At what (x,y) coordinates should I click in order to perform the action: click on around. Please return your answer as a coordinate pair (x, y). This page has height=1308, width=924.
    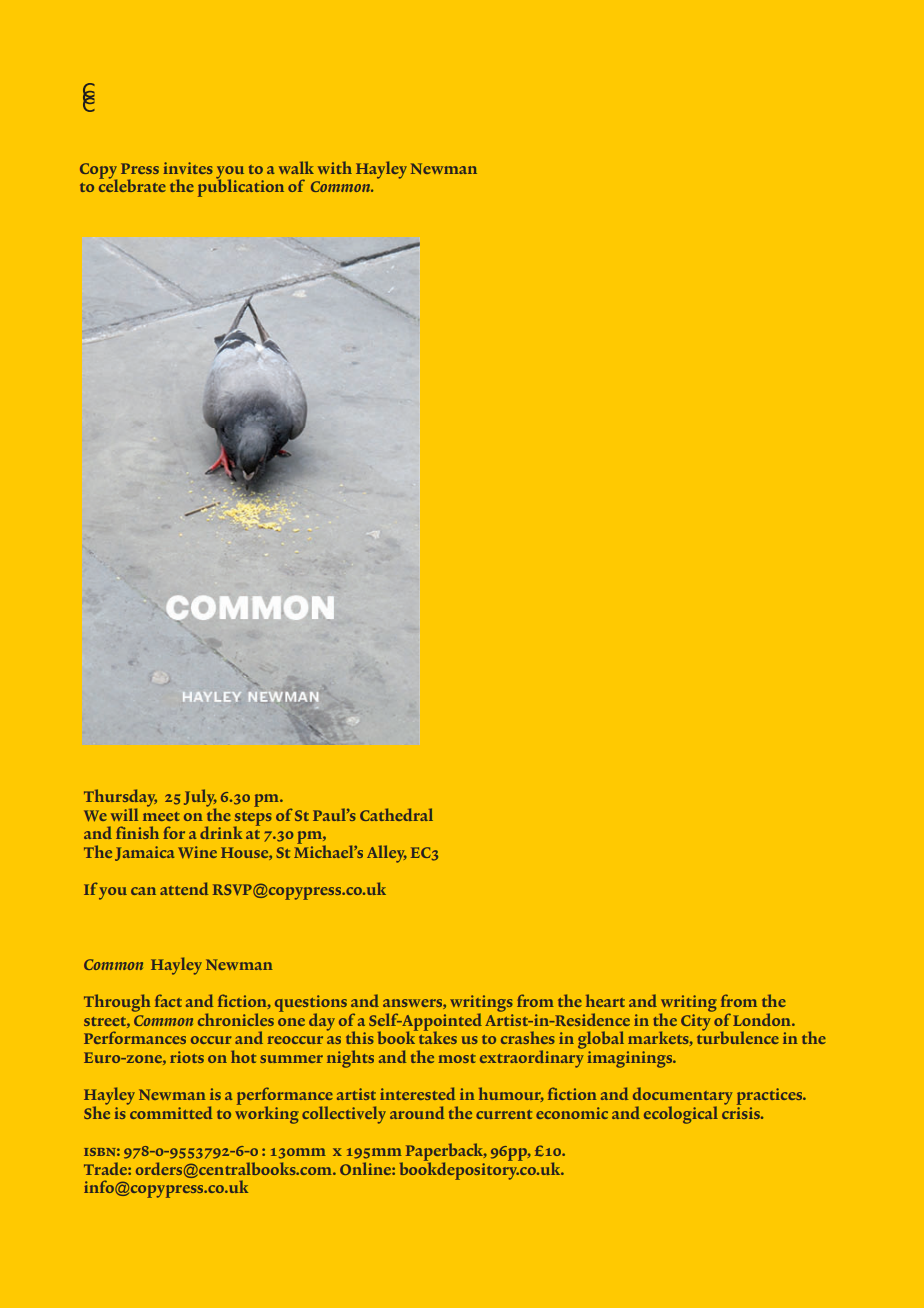
    Looking at the image, I should click on (417, 1112).
